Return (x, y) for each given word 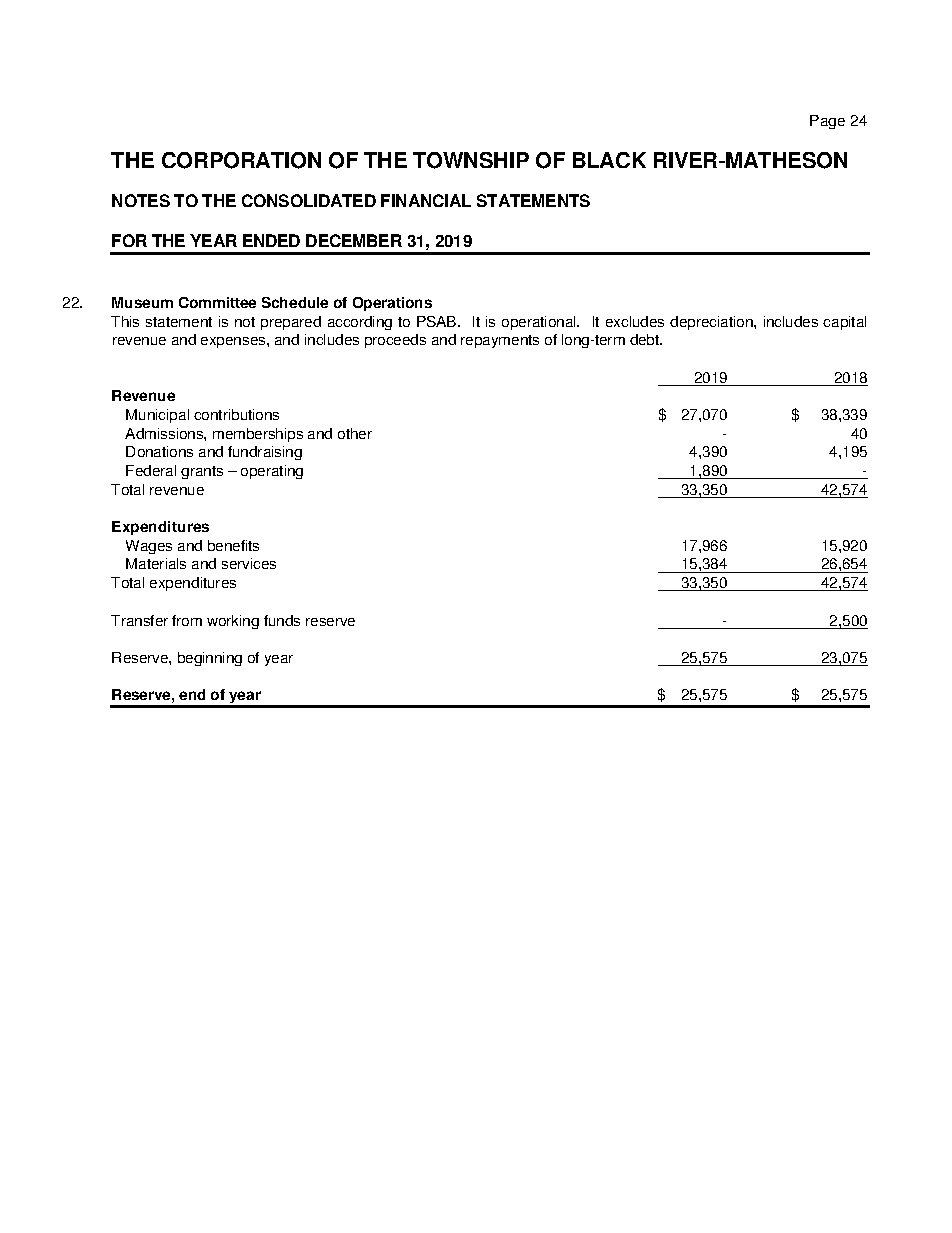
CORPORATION (241, 160)
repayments (500, 341)
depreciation (712, 323)
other (355, 433)
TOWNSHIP (471, 160)
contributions (236, 414)
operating (272, 472)
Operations (392, 304)
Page (827, 122)
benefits (233, 545)
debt (646, 339)
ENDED (271, 240)
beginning (210, 659)
